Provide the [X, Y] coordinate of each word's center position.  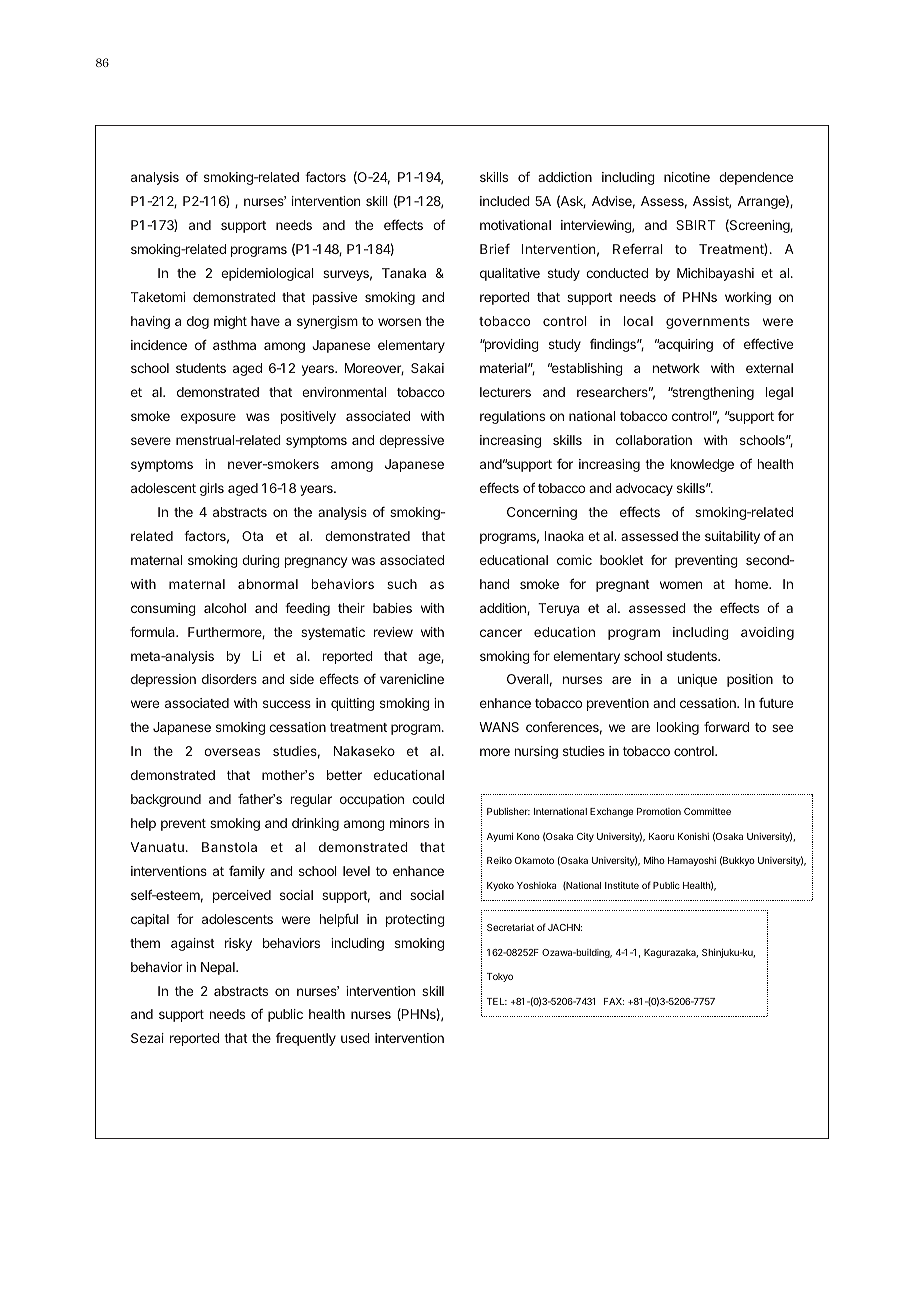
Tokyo [500, 977]
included [505, 201]
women [681, 585]
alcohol [225, 608]
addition [504, 609]
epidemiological [267, 274]
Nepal [219, 968]
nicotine [687, 177]
